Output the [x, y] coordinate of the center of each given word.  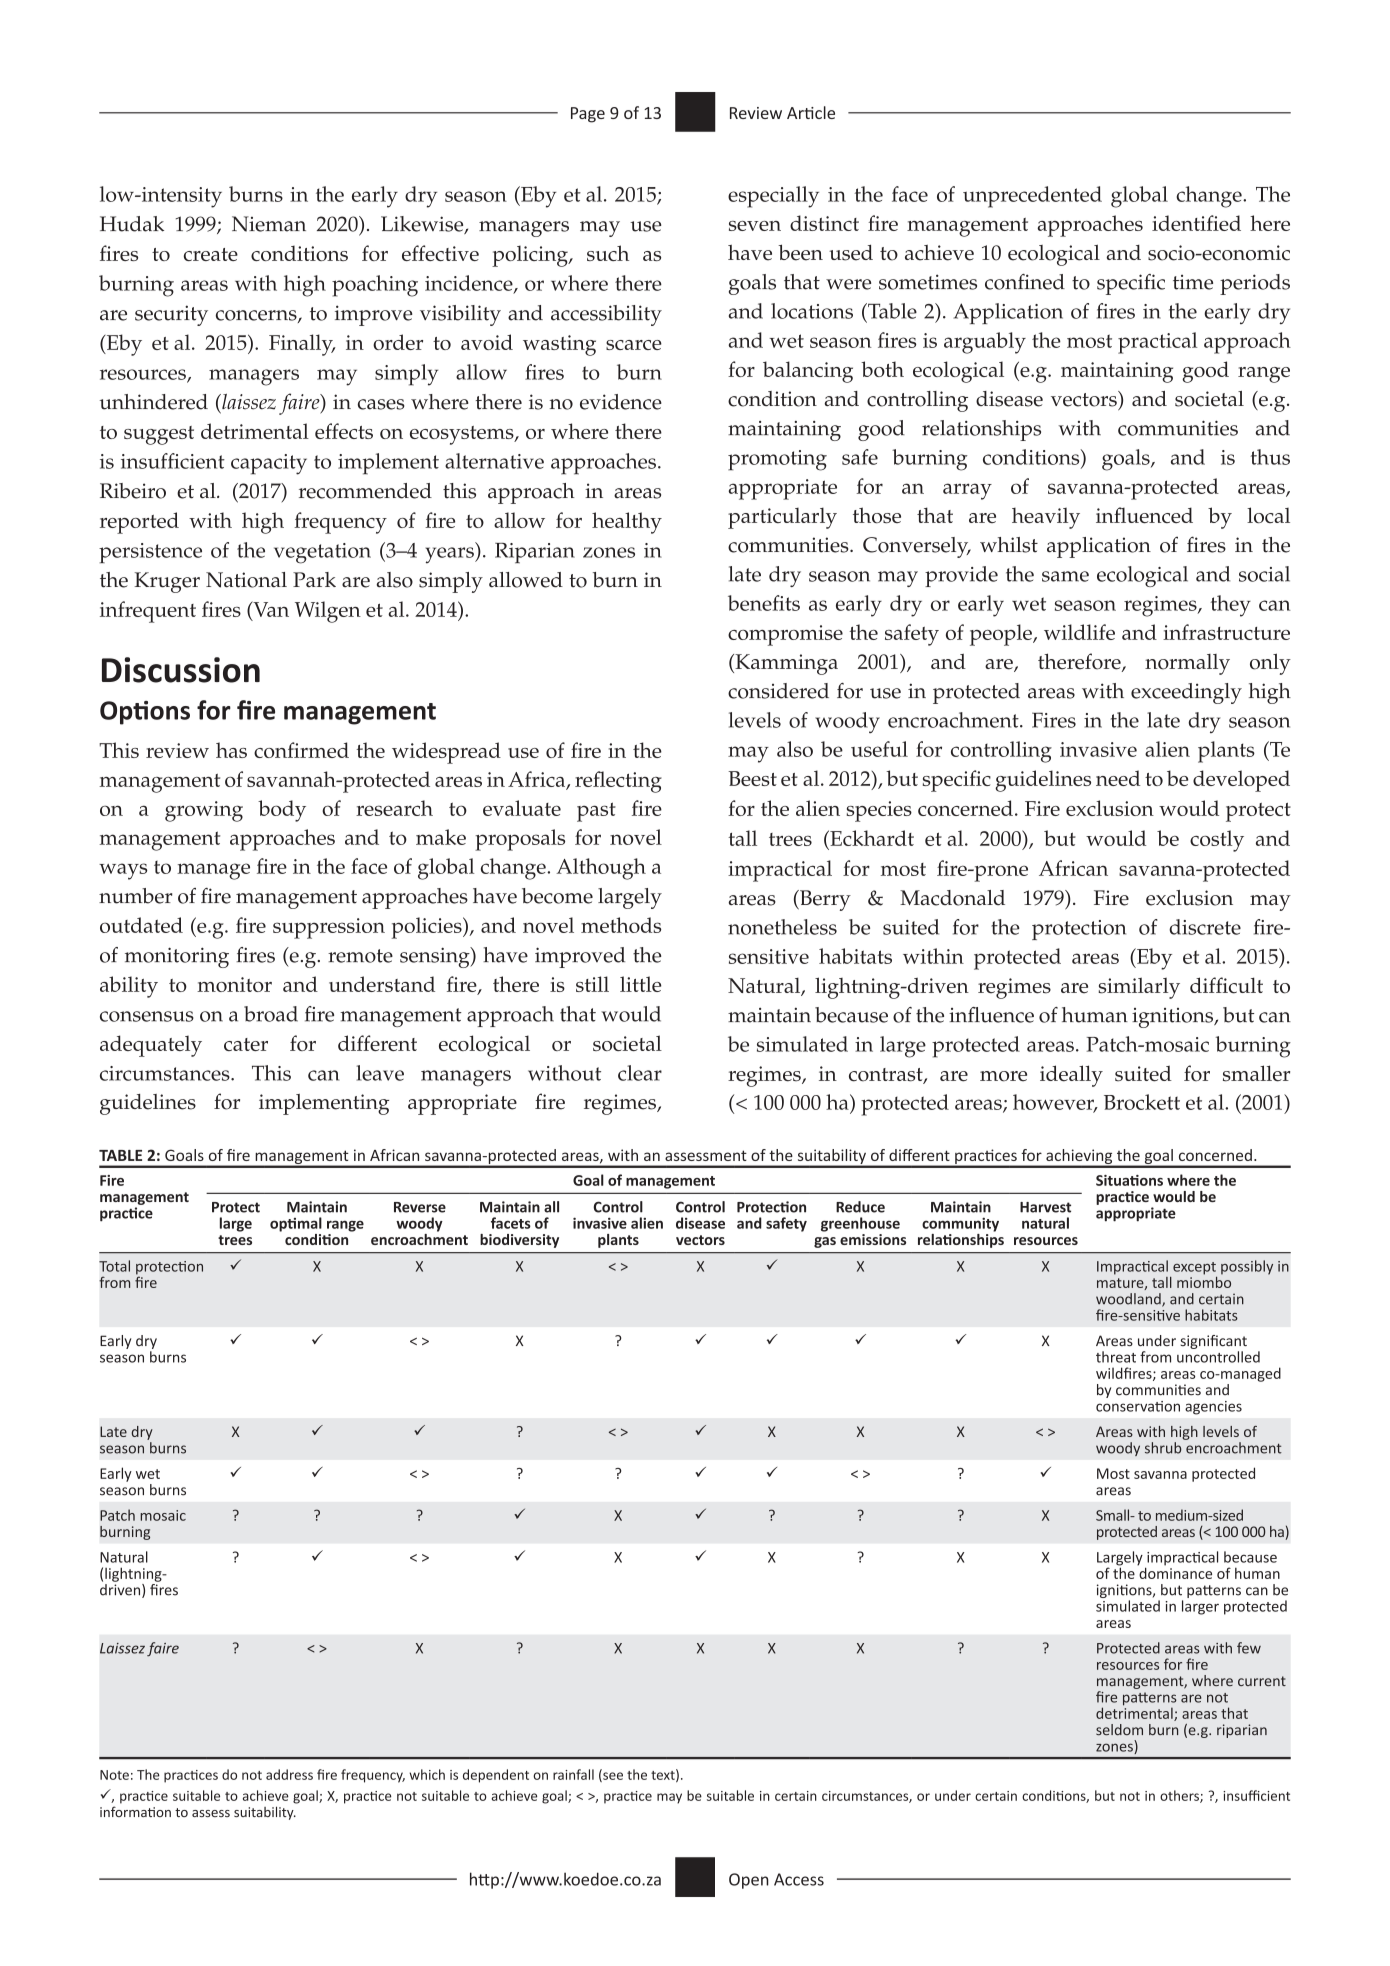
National [246, 580]
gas [825, 1242]
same [1065, 576]
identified [1196, 223]
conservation [1138, 1406]
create [211, 254]
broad [271, 1014]
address [289, 1774]
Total [114, 1266]
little [640, 984]
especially [773, 197]
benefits [764, 603]
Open [749, 1881]
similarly [1139, 988]
